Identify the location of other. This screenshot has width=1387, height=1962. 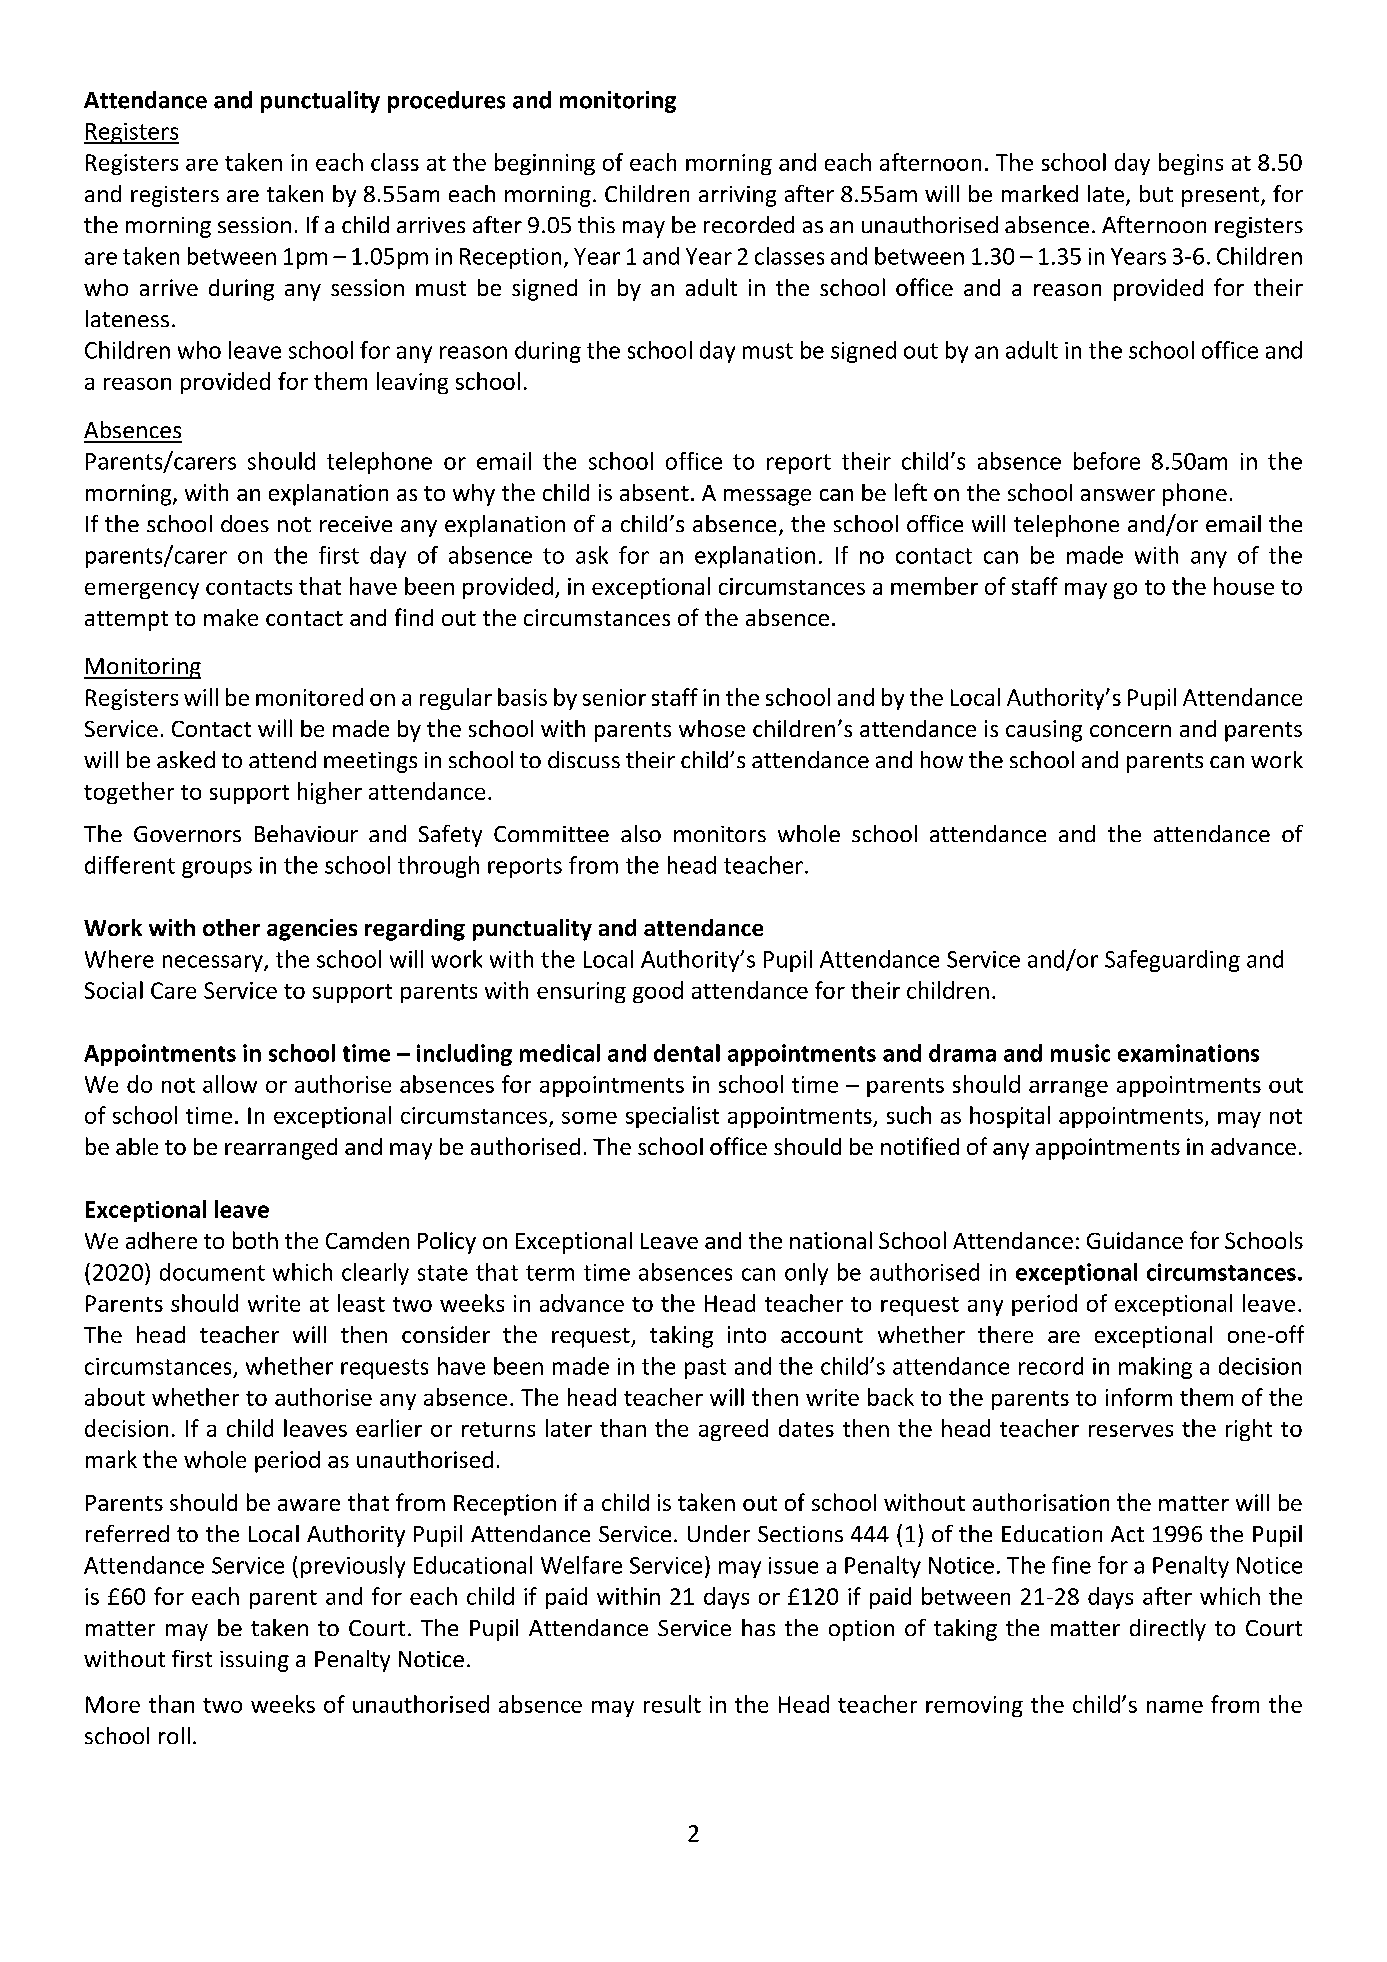
(231, 927).
